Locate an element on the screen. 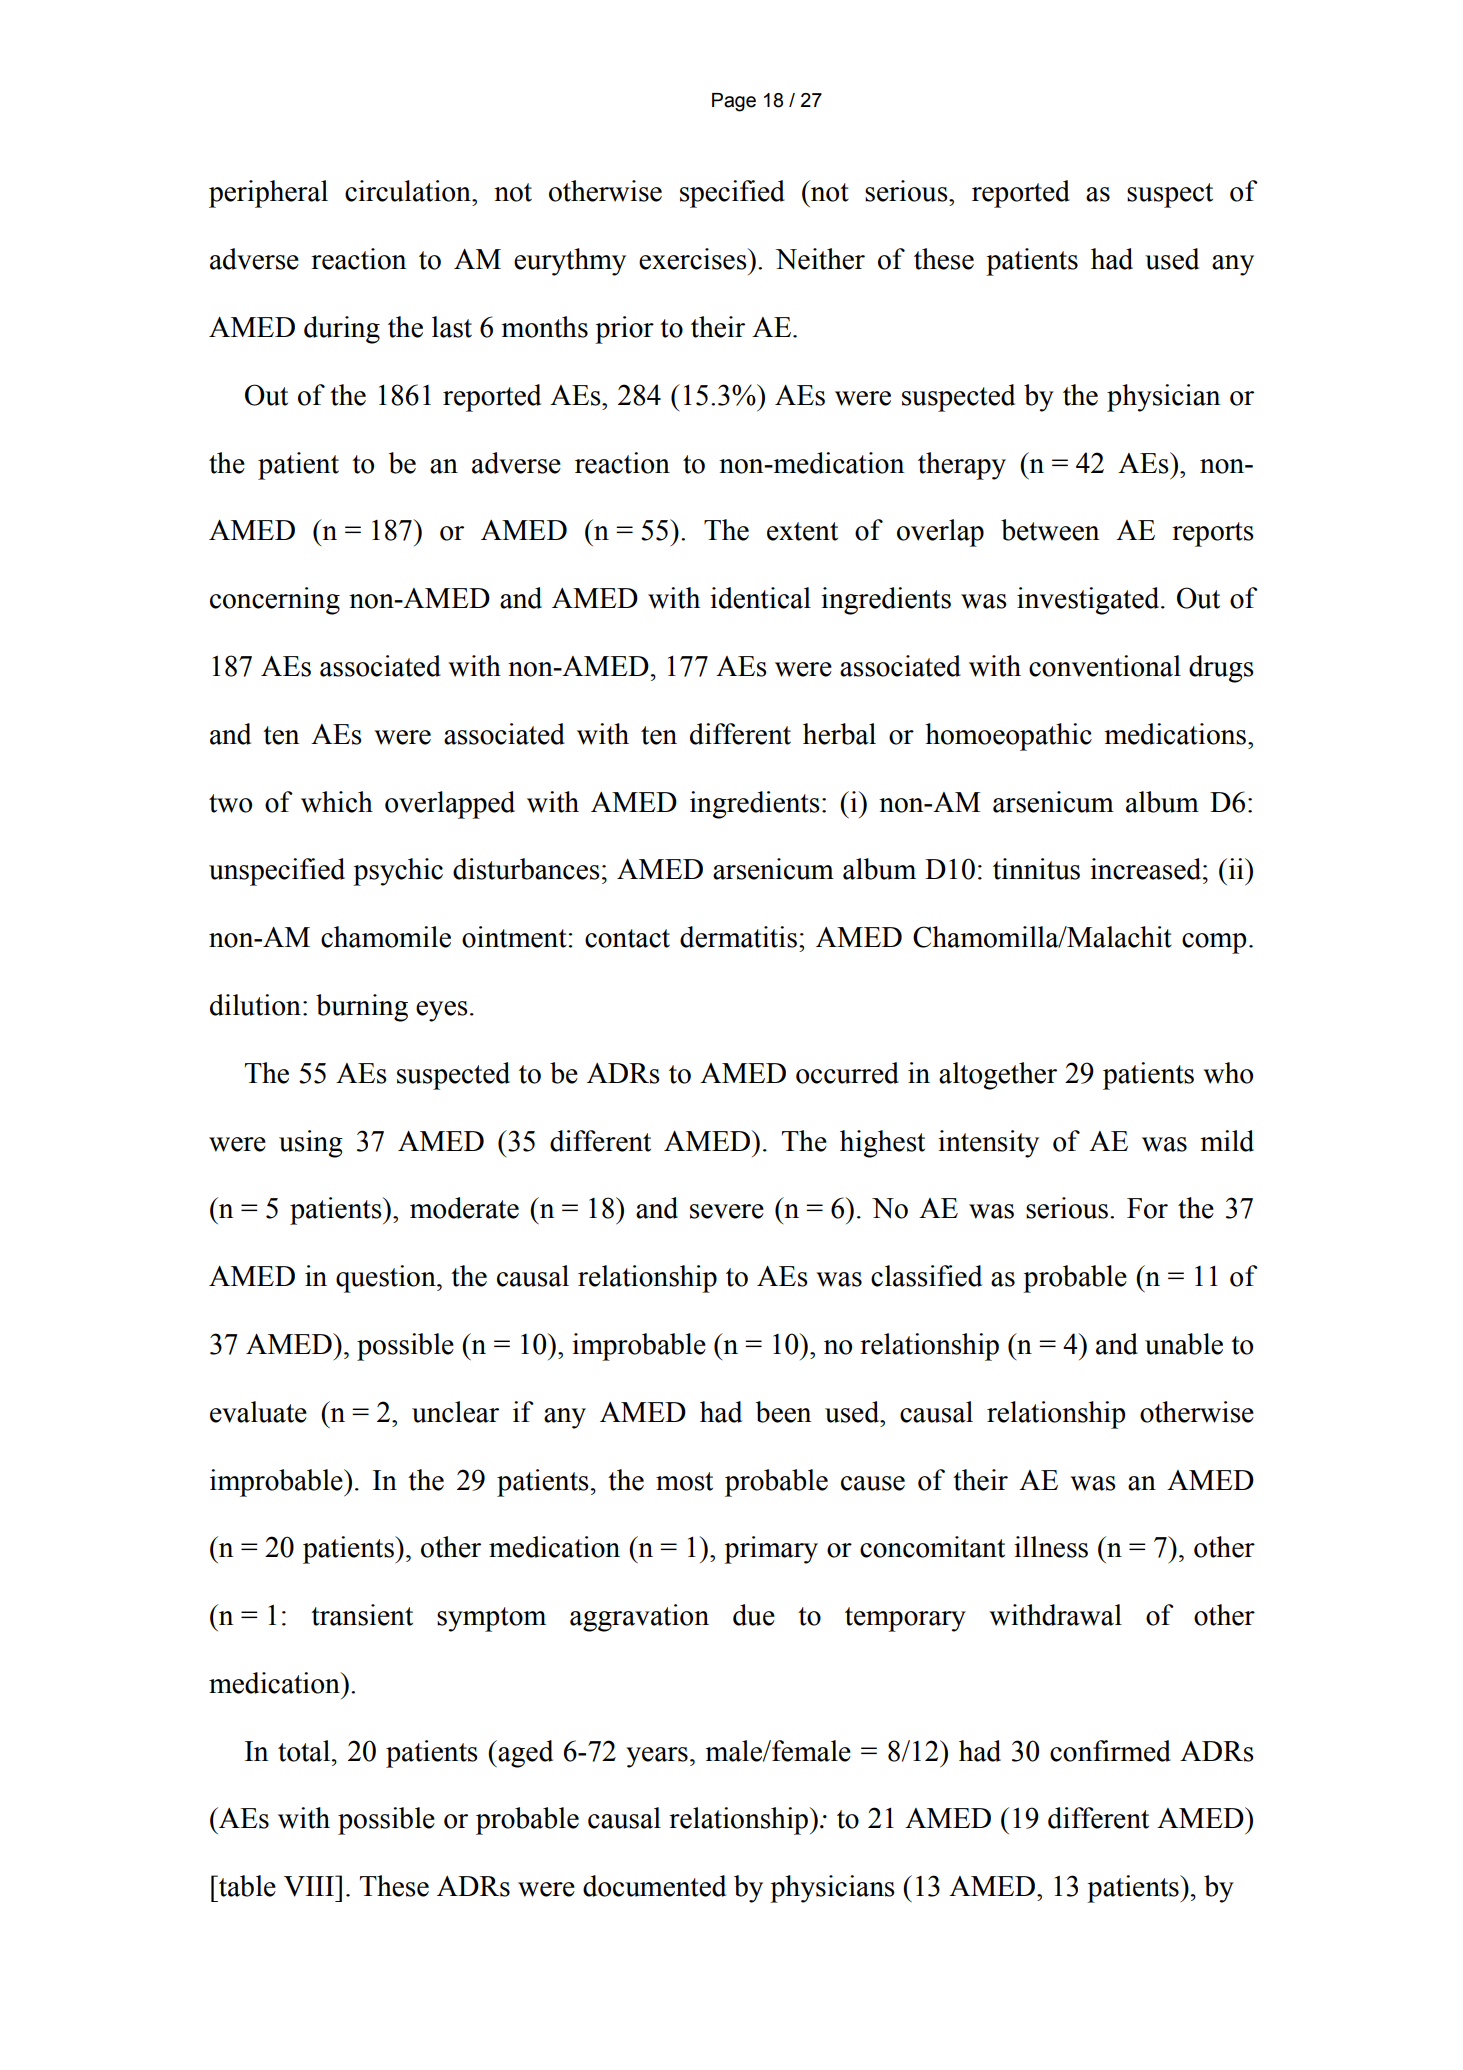  Neither is located at coordinates (820, 259).
